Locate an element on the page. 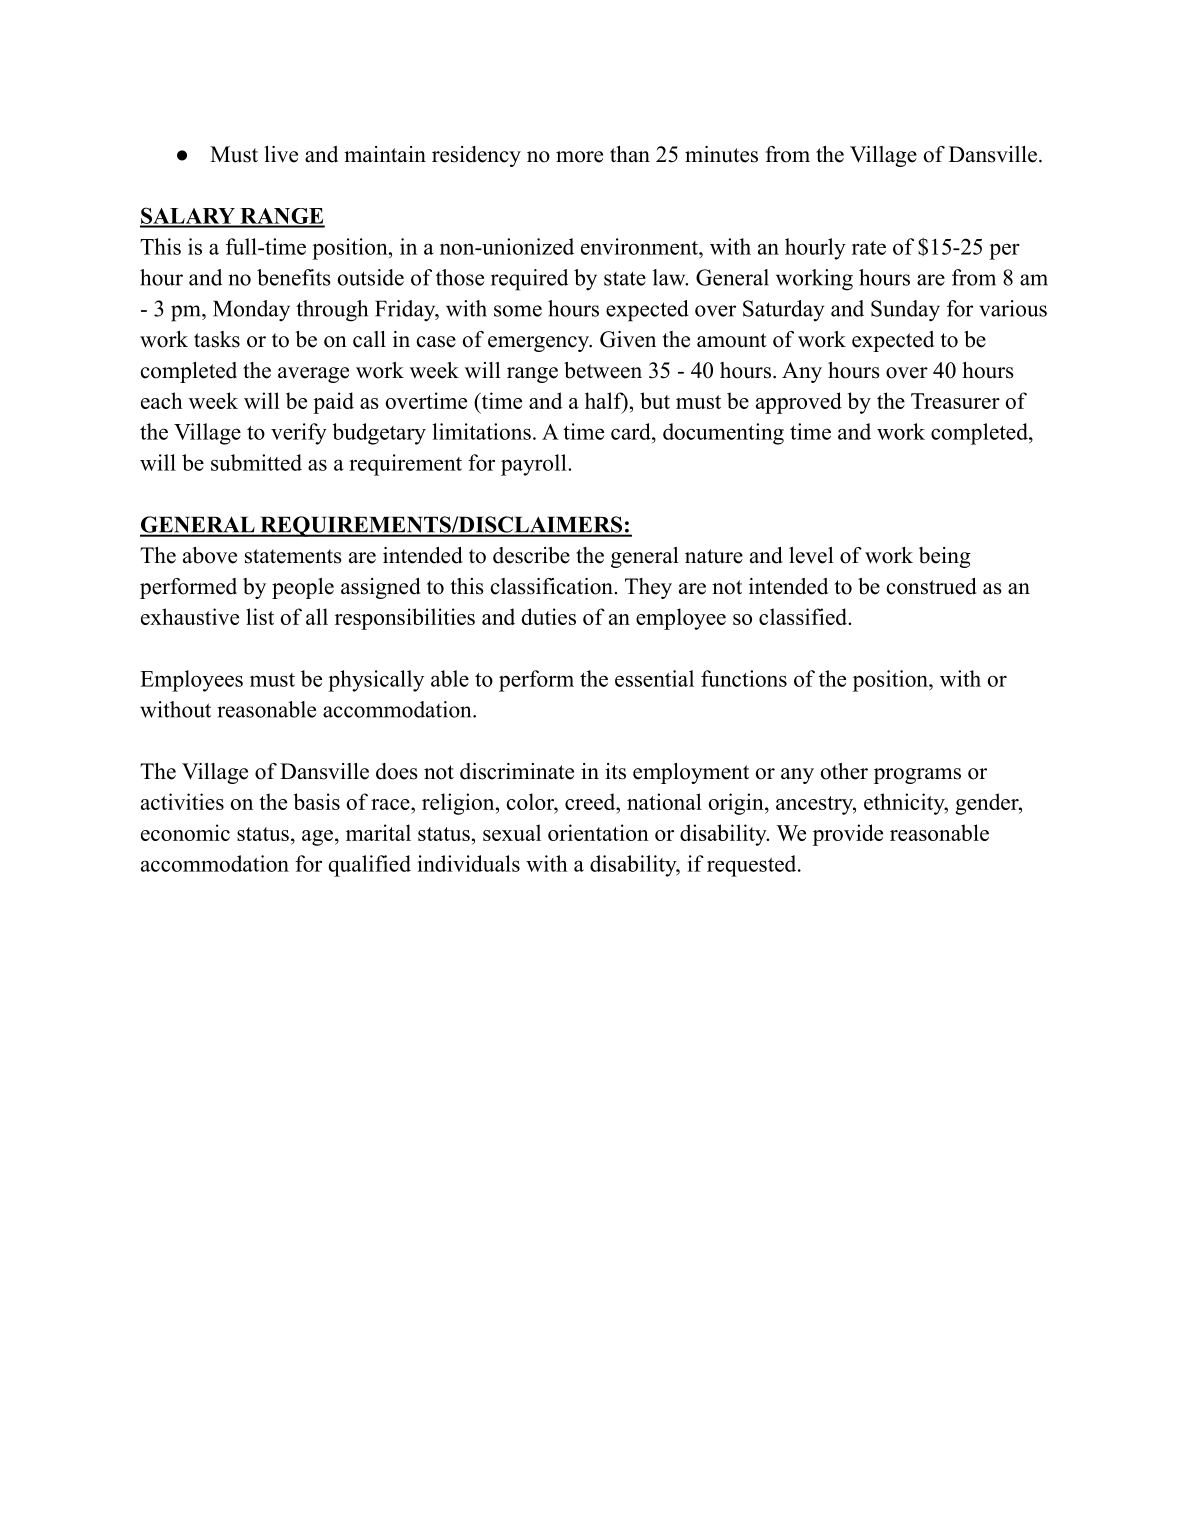  verify is located at coordinates (299, 434).
